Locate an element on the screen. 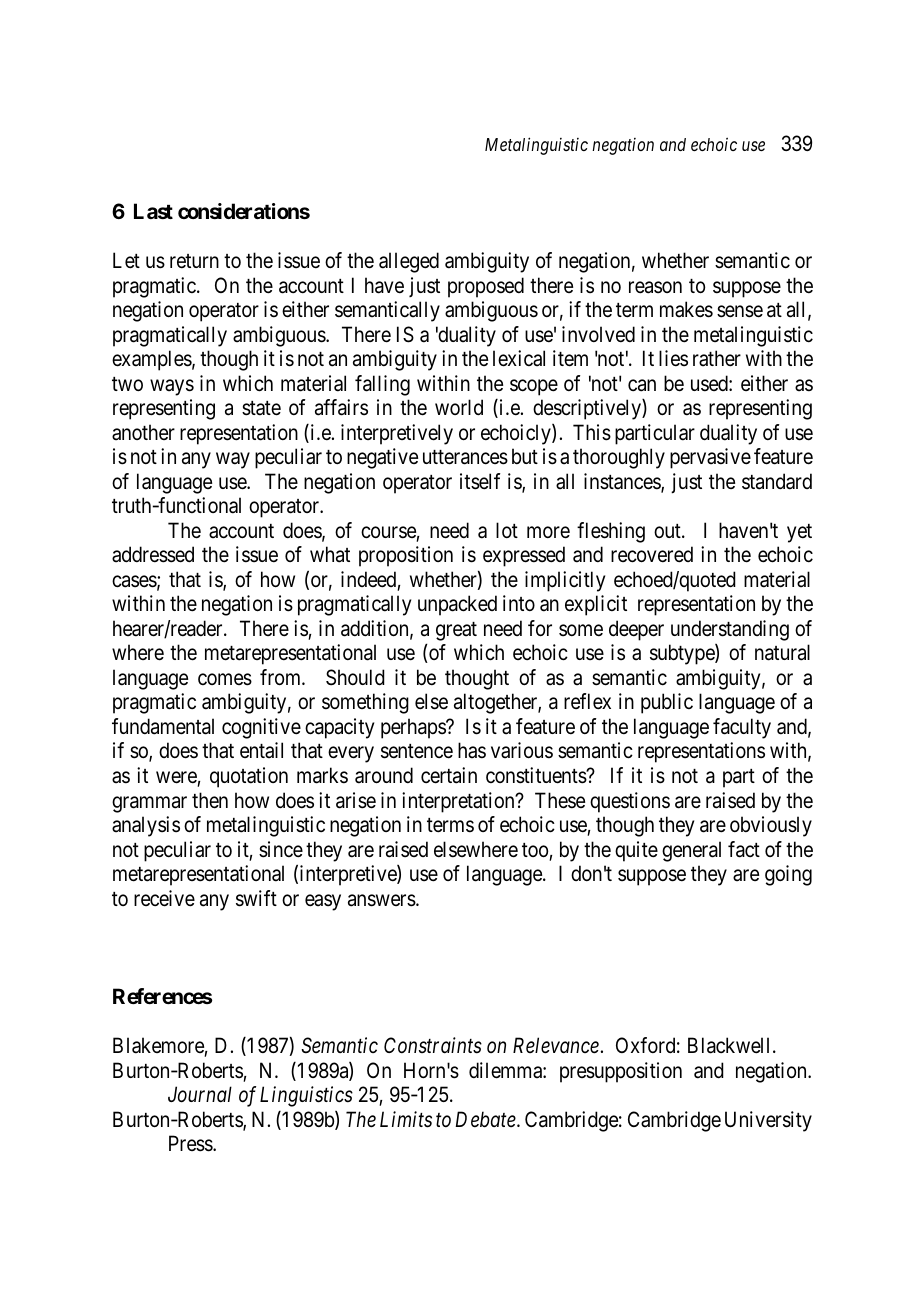  alleged is located at coordinates (409, 262).
